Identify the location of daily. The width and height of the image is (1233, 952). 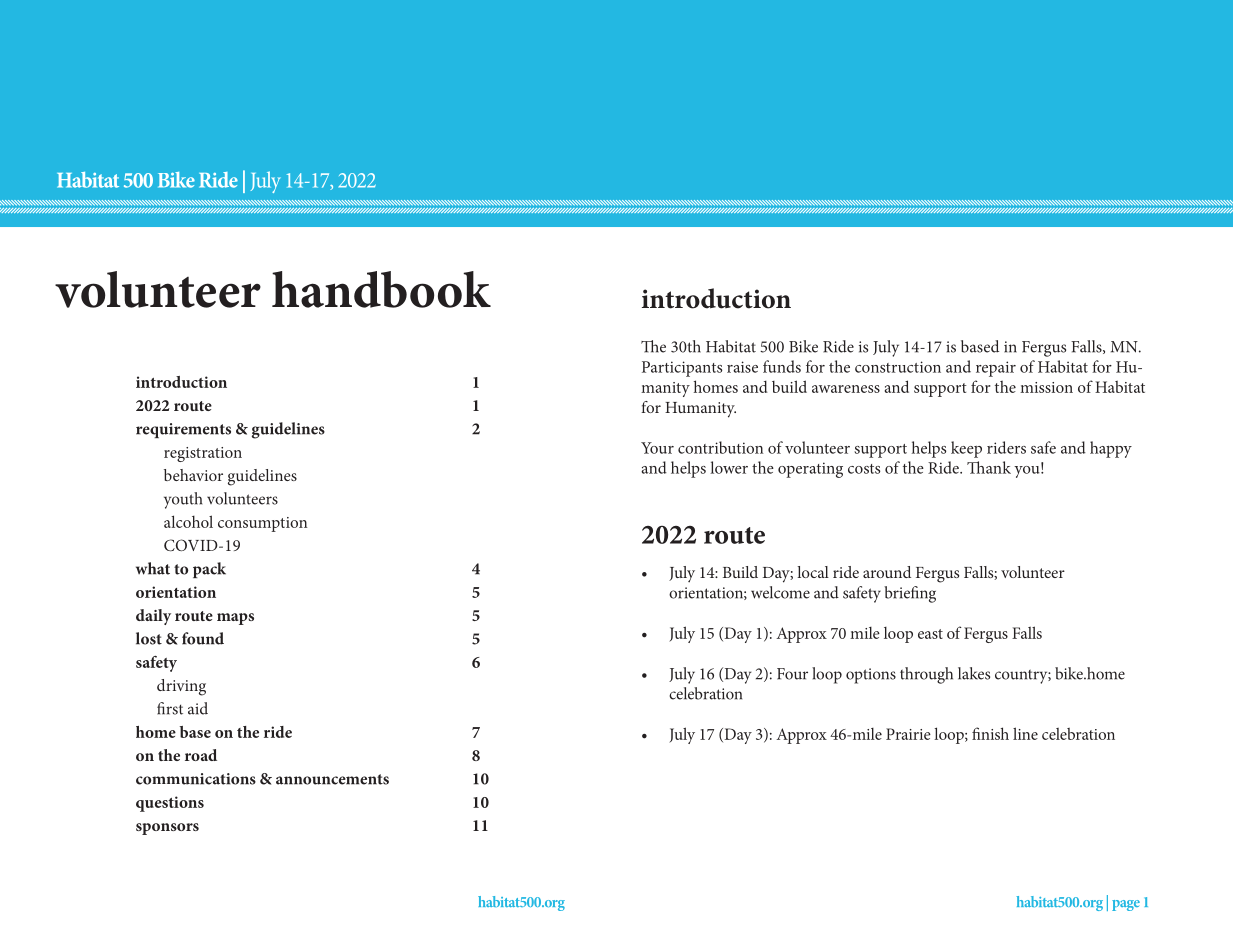
(153, 617).
